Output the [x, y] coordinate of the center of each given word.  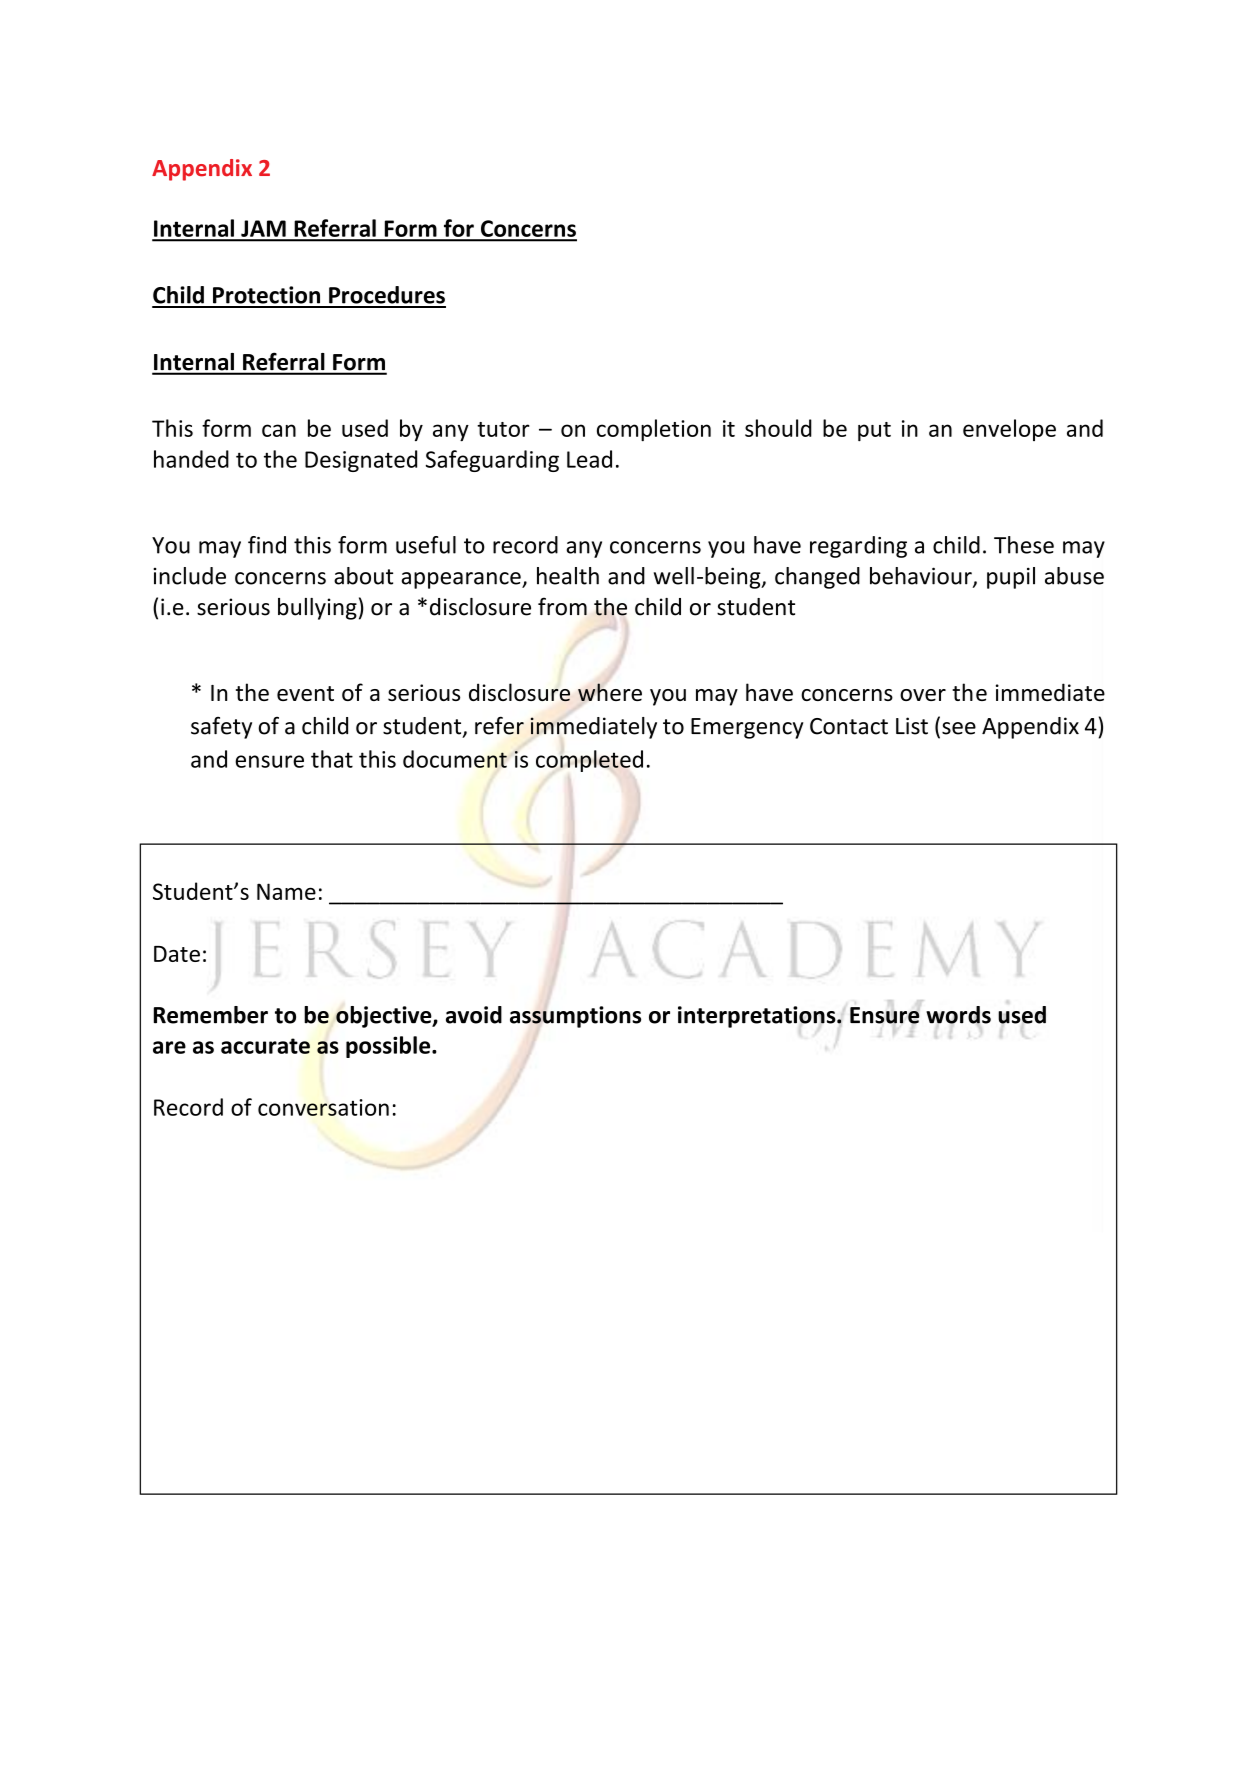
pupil [1011, 578]
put [874, 431]
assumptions [575, 1017]
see [959, 728]
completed [589, 761]
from [562, 606]
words [958, 1015]
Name [286, 891]
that [332, 759]
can [279, 430]
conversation [323, 1107]
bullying [317, 609]
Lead [589, 459]
